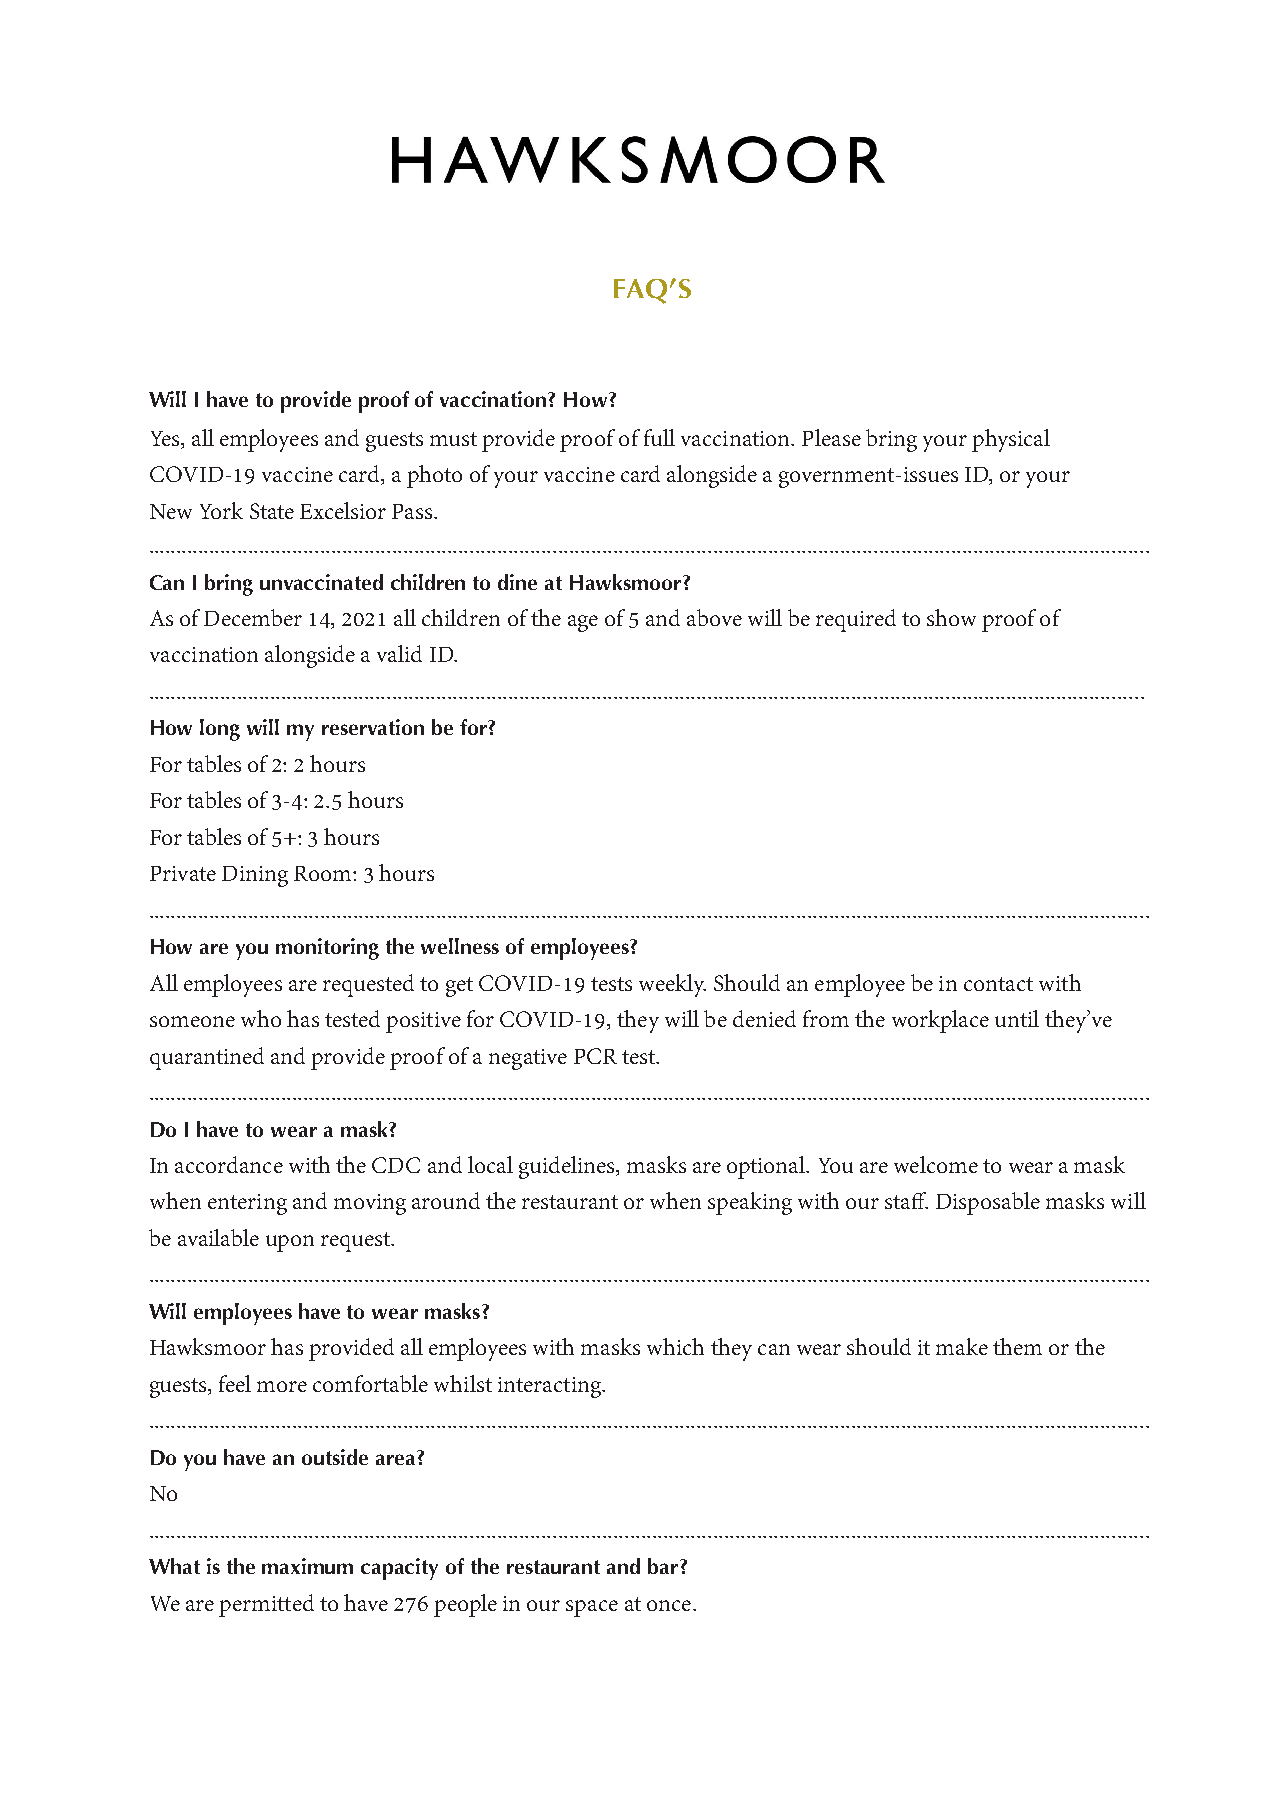  I want to click on wellness, so click(460, 946).
